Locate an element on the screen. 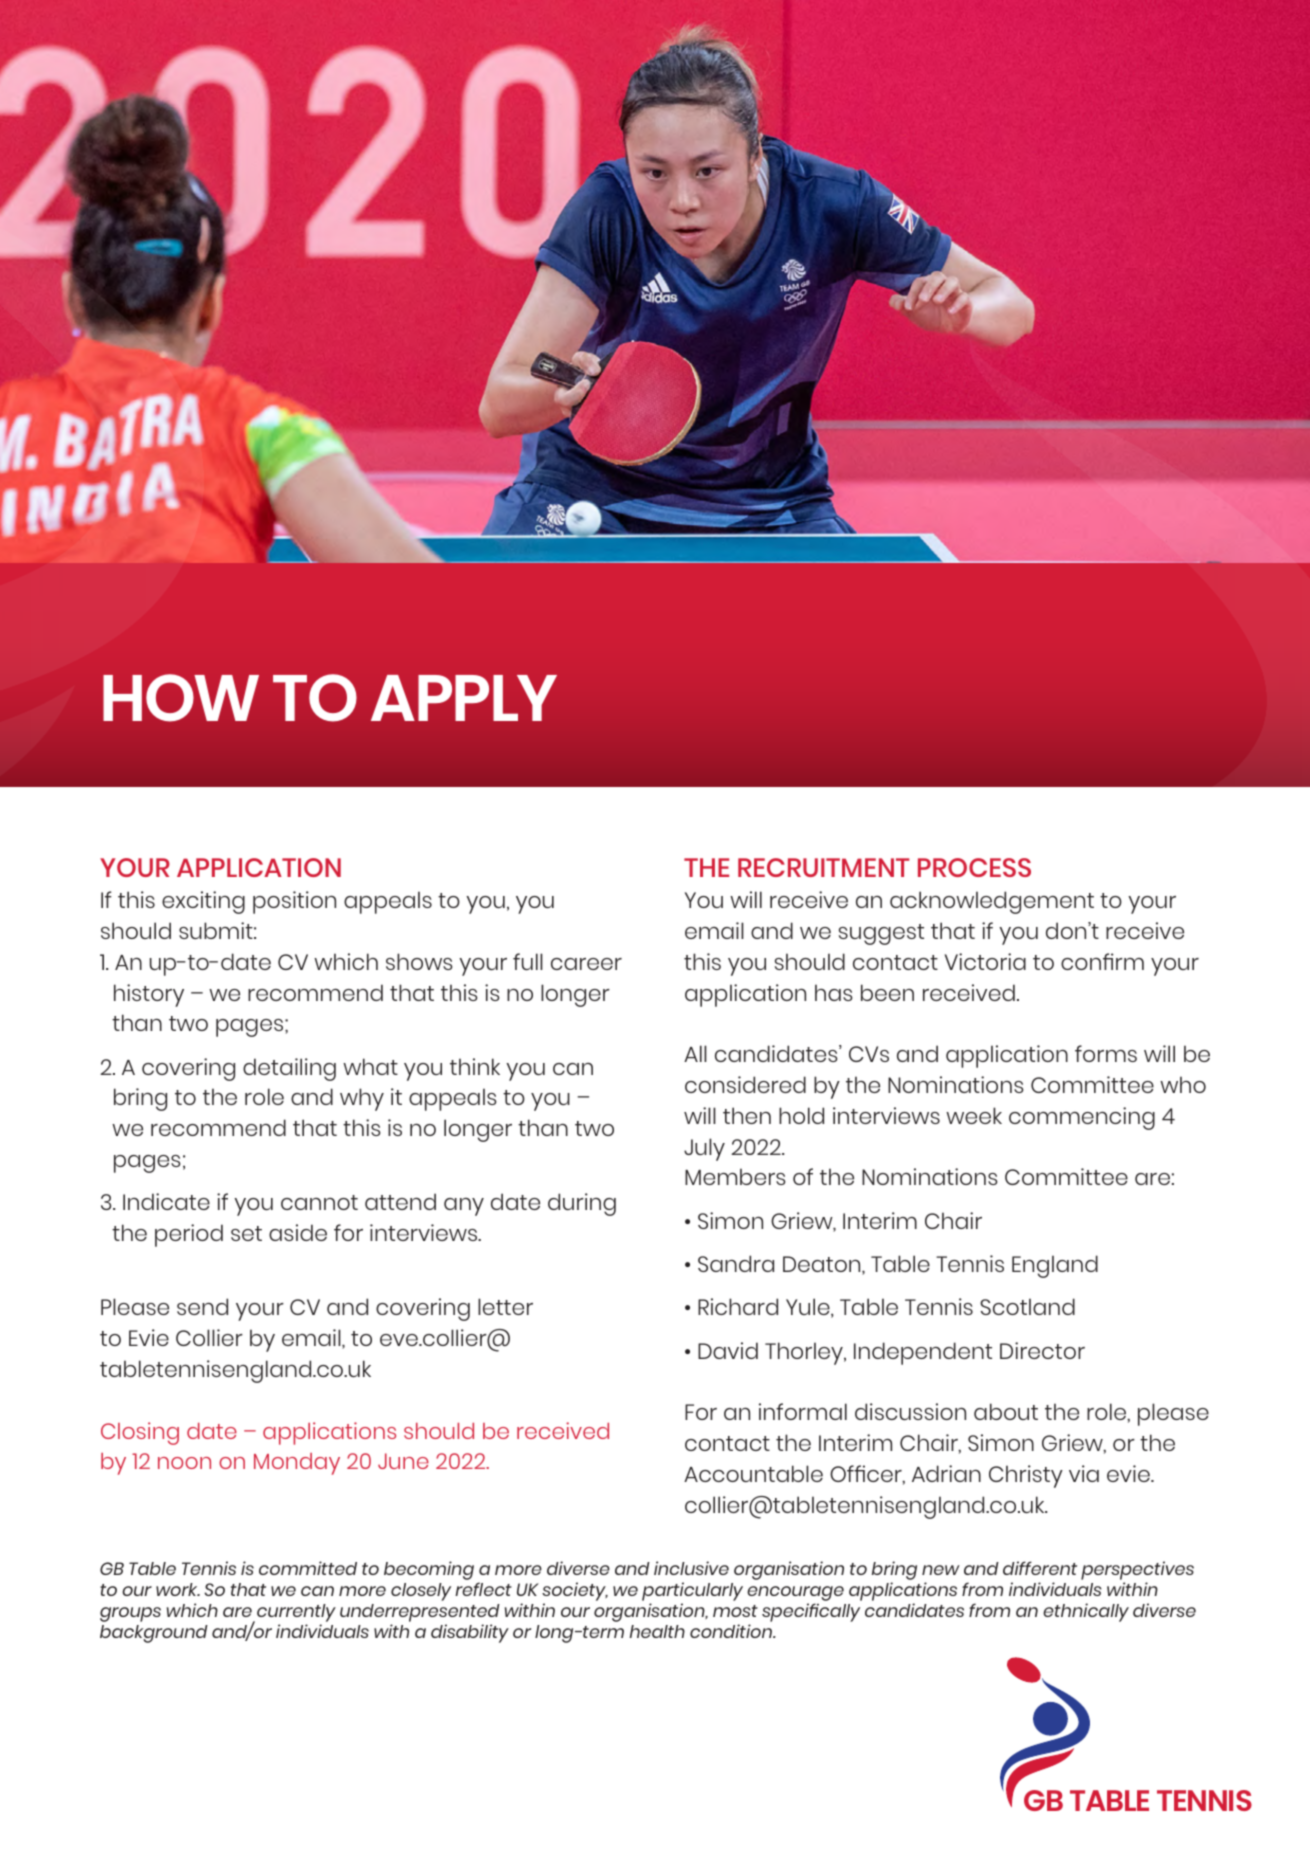  currently is located at coordinates (296, 1613).
